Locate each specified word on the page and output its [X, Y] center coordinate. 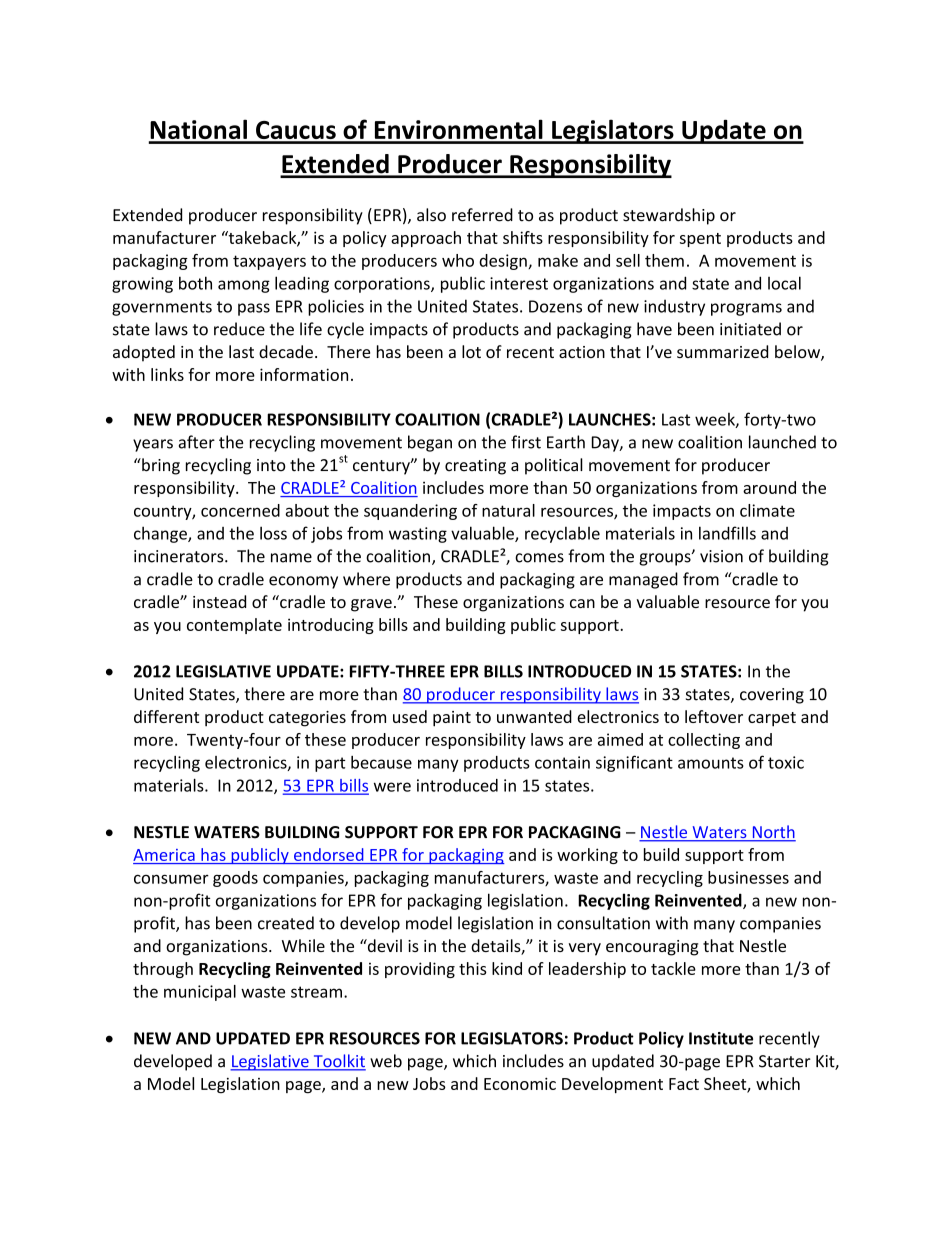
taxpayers [269, 262]
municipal [200, 993]
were [392, 787]
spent [700, 240]
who [458, 260]
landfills [727, 533]
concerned [240, 510]
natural [508, 510]
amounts [711, 763]
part [330, 764]
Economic [520, 1083]
